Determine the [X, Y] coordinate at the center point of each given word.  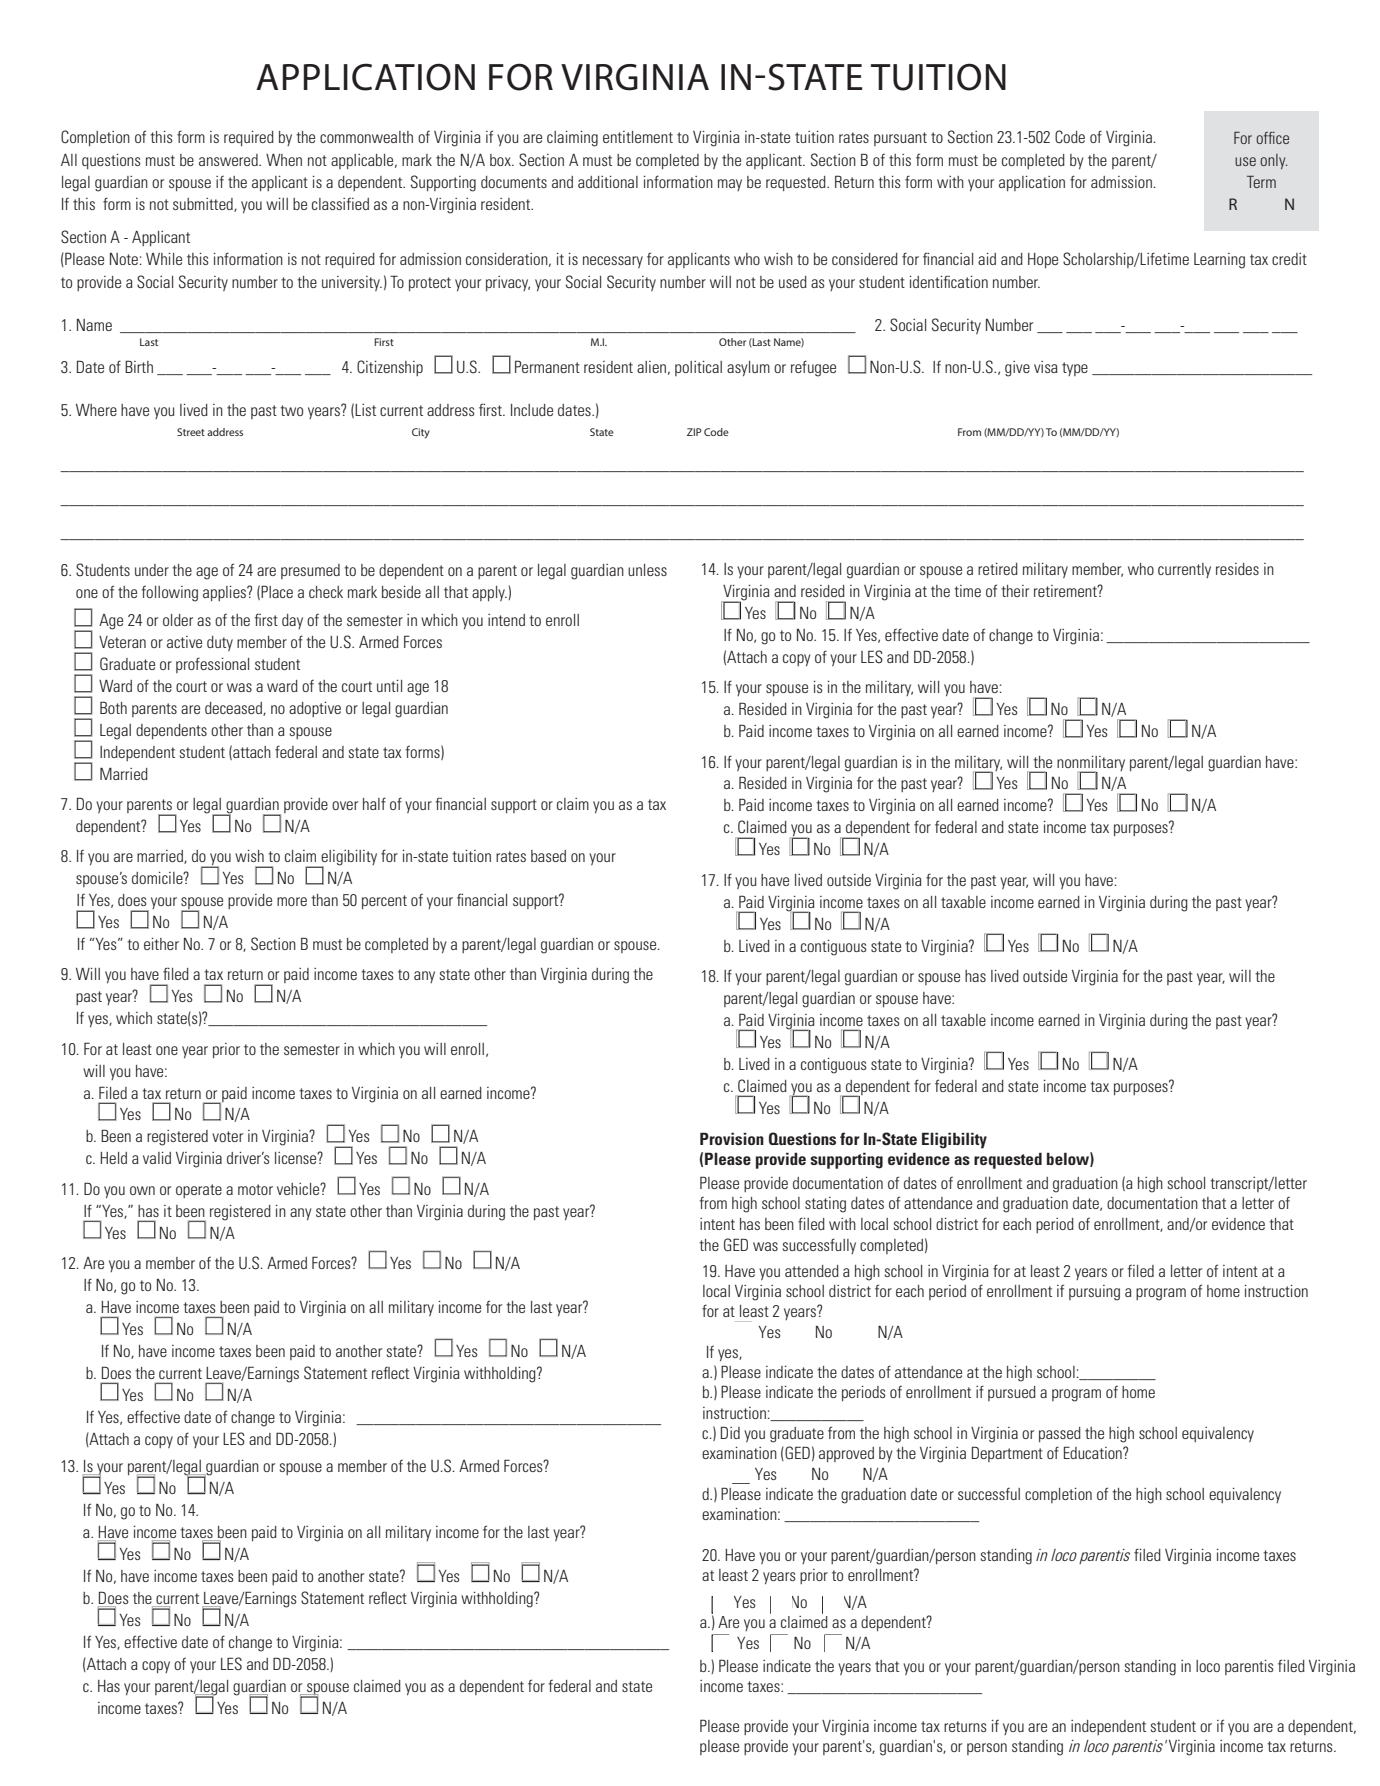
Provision [732, 1138]
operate [199, 1191]
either [161, 944]
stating [825, 1205]
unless [647, 570]
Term [1261, 182]
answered [229, 160]
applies [225, 593]
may [730, 185]
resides [1237, 569]
